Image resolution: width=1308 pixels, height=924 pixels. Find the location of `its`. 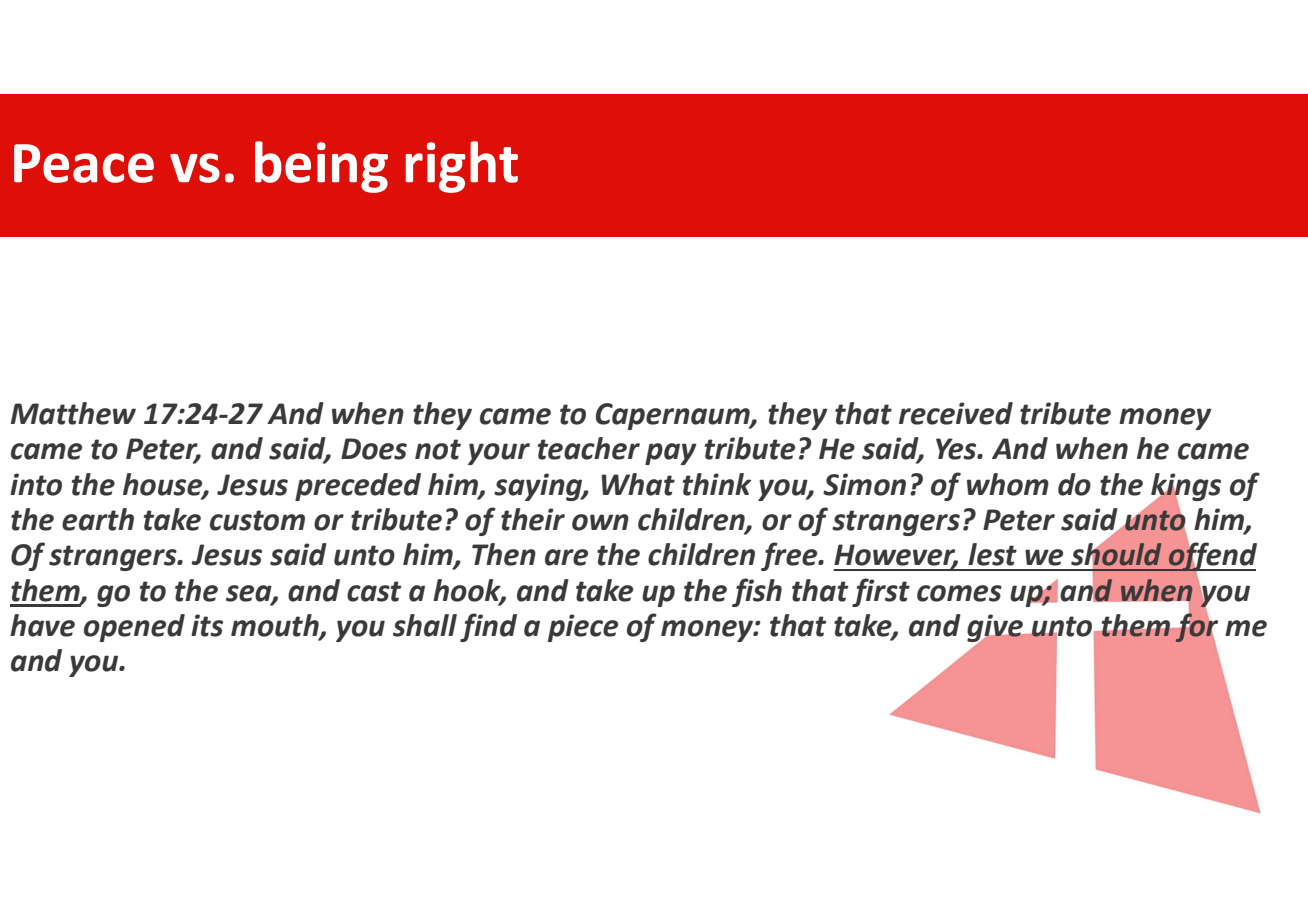

its is located at coordinates (207, 625).
